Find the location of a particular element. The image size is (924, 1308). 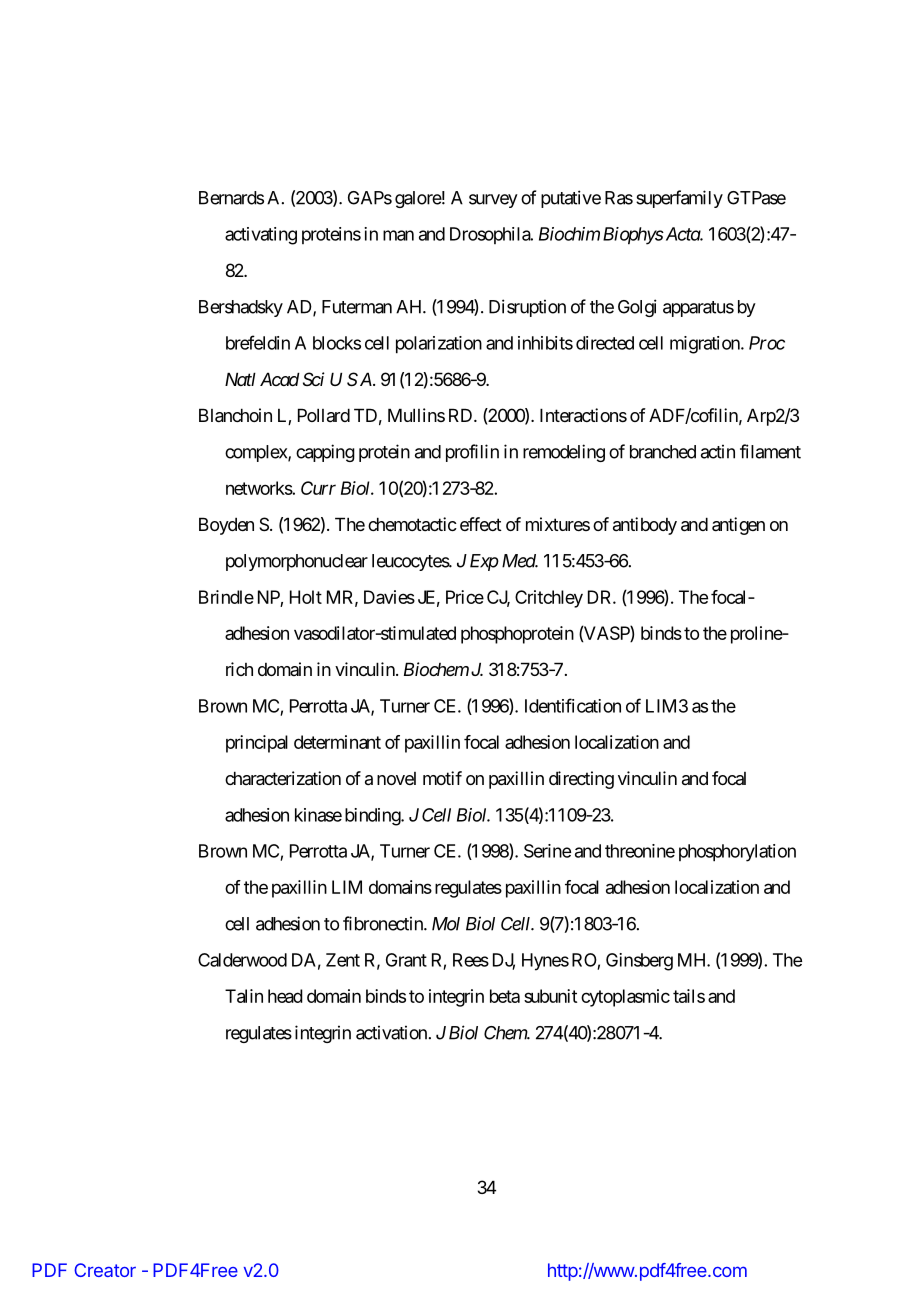

effect is located at coordinates (481, 524).
